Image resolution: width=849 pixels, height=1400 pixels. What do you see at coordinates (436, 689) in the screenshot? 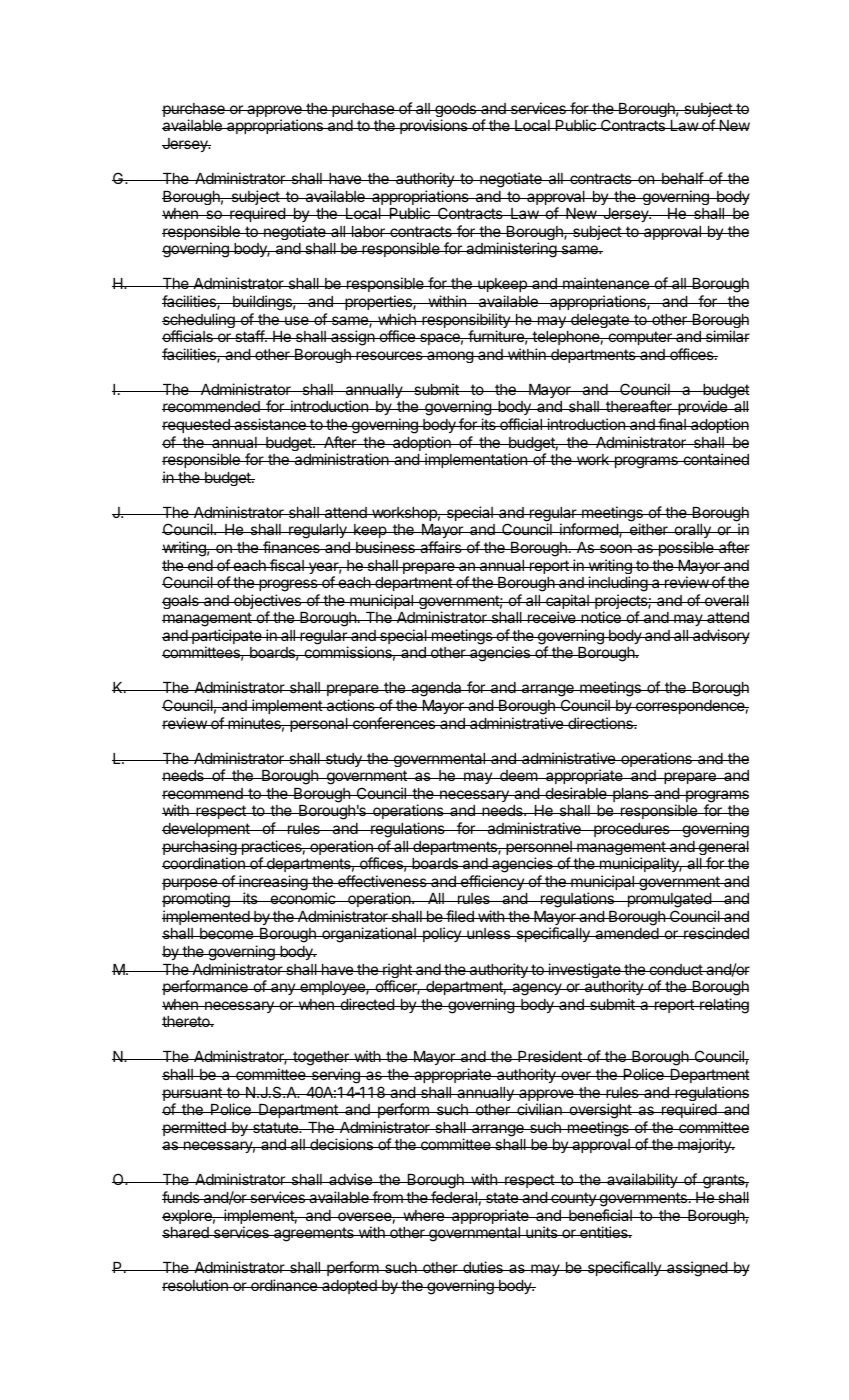
I see `agenda` at bounding box center [436, 689].
